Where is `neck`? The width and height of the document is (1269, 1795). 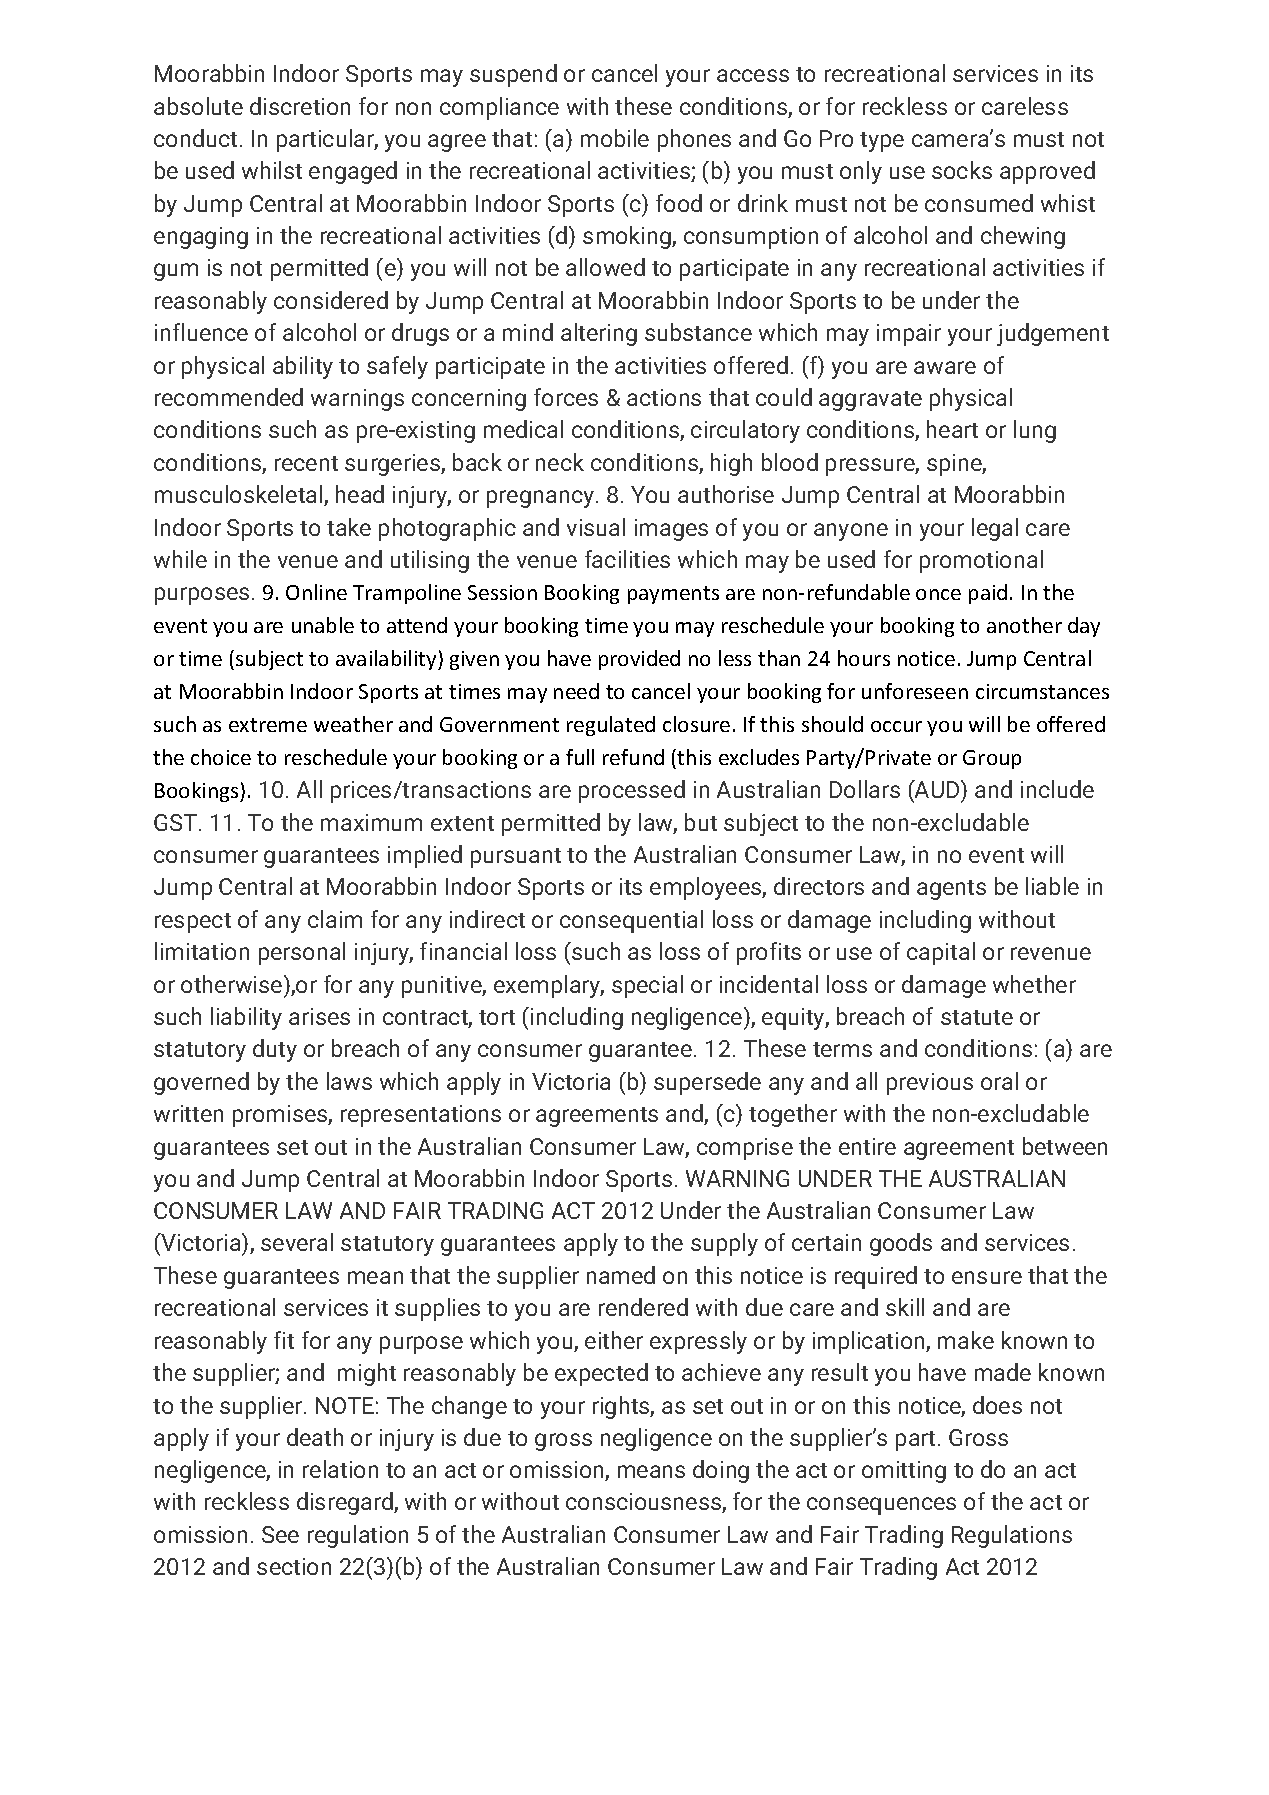 neck is located at coordinates (560, 462).
